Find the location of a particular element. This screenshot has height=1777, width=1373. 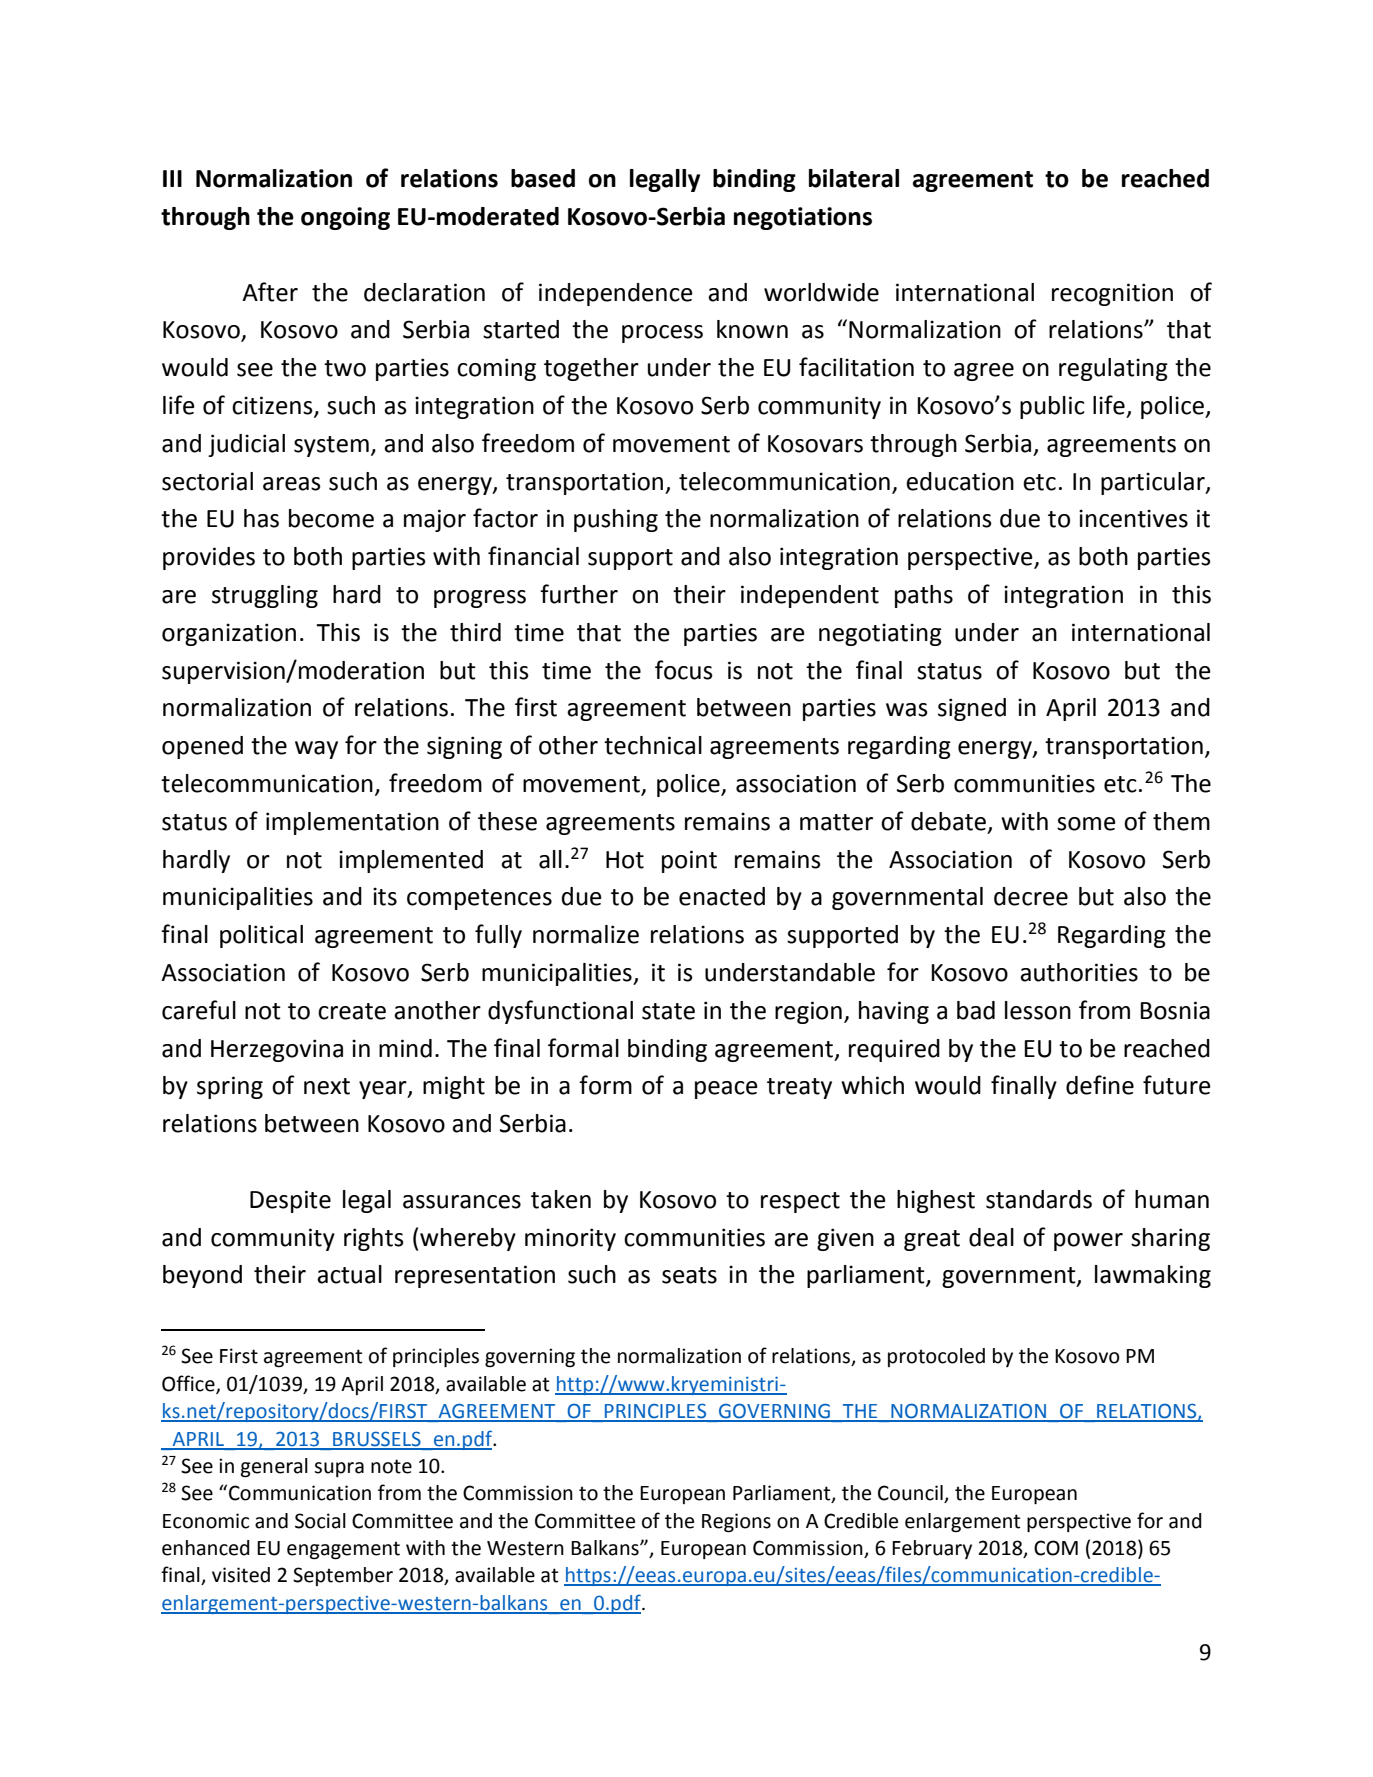

actual is located at coordinates (349, 1274).
